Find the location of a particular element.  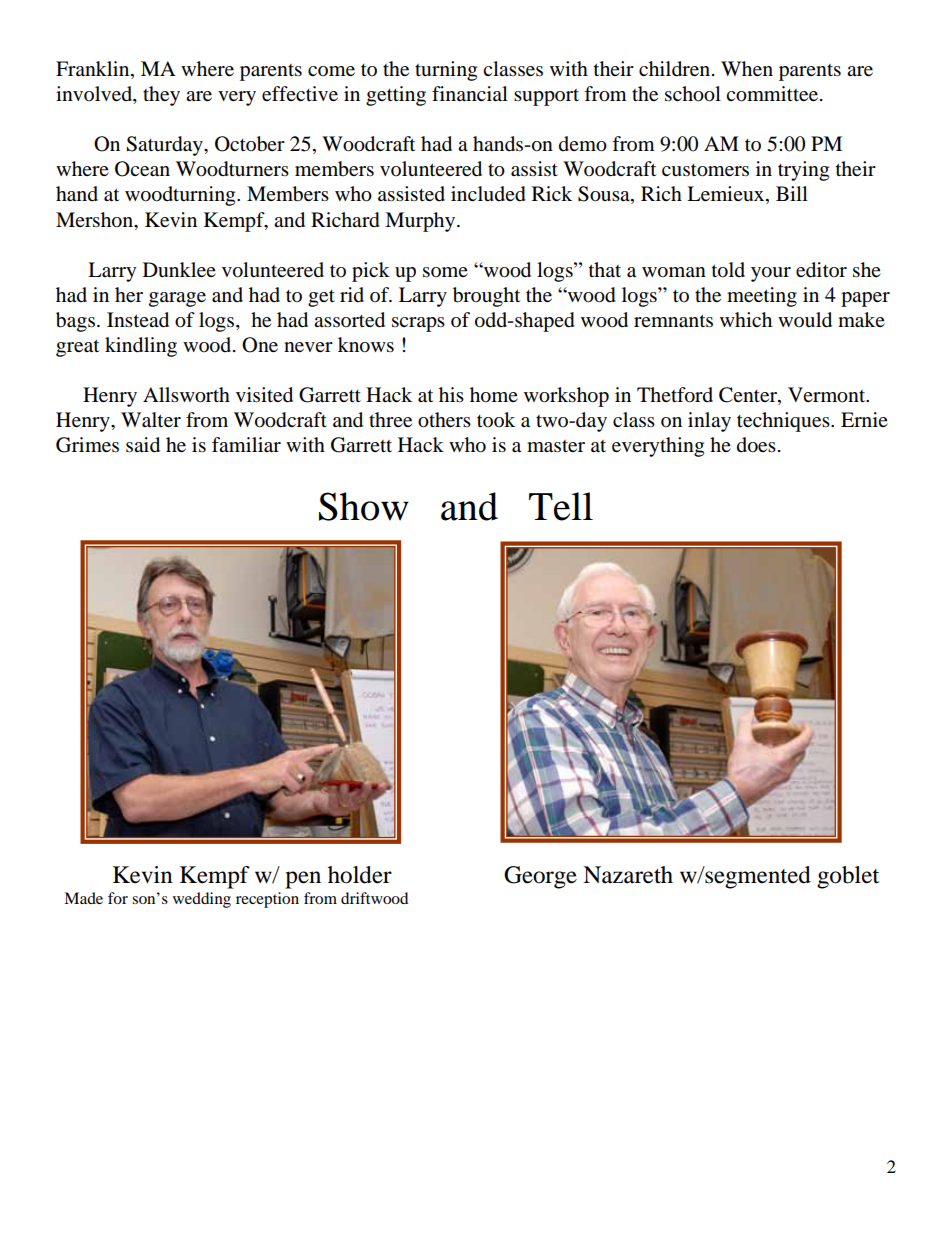

wedding is located at coordinates (202, 900).
